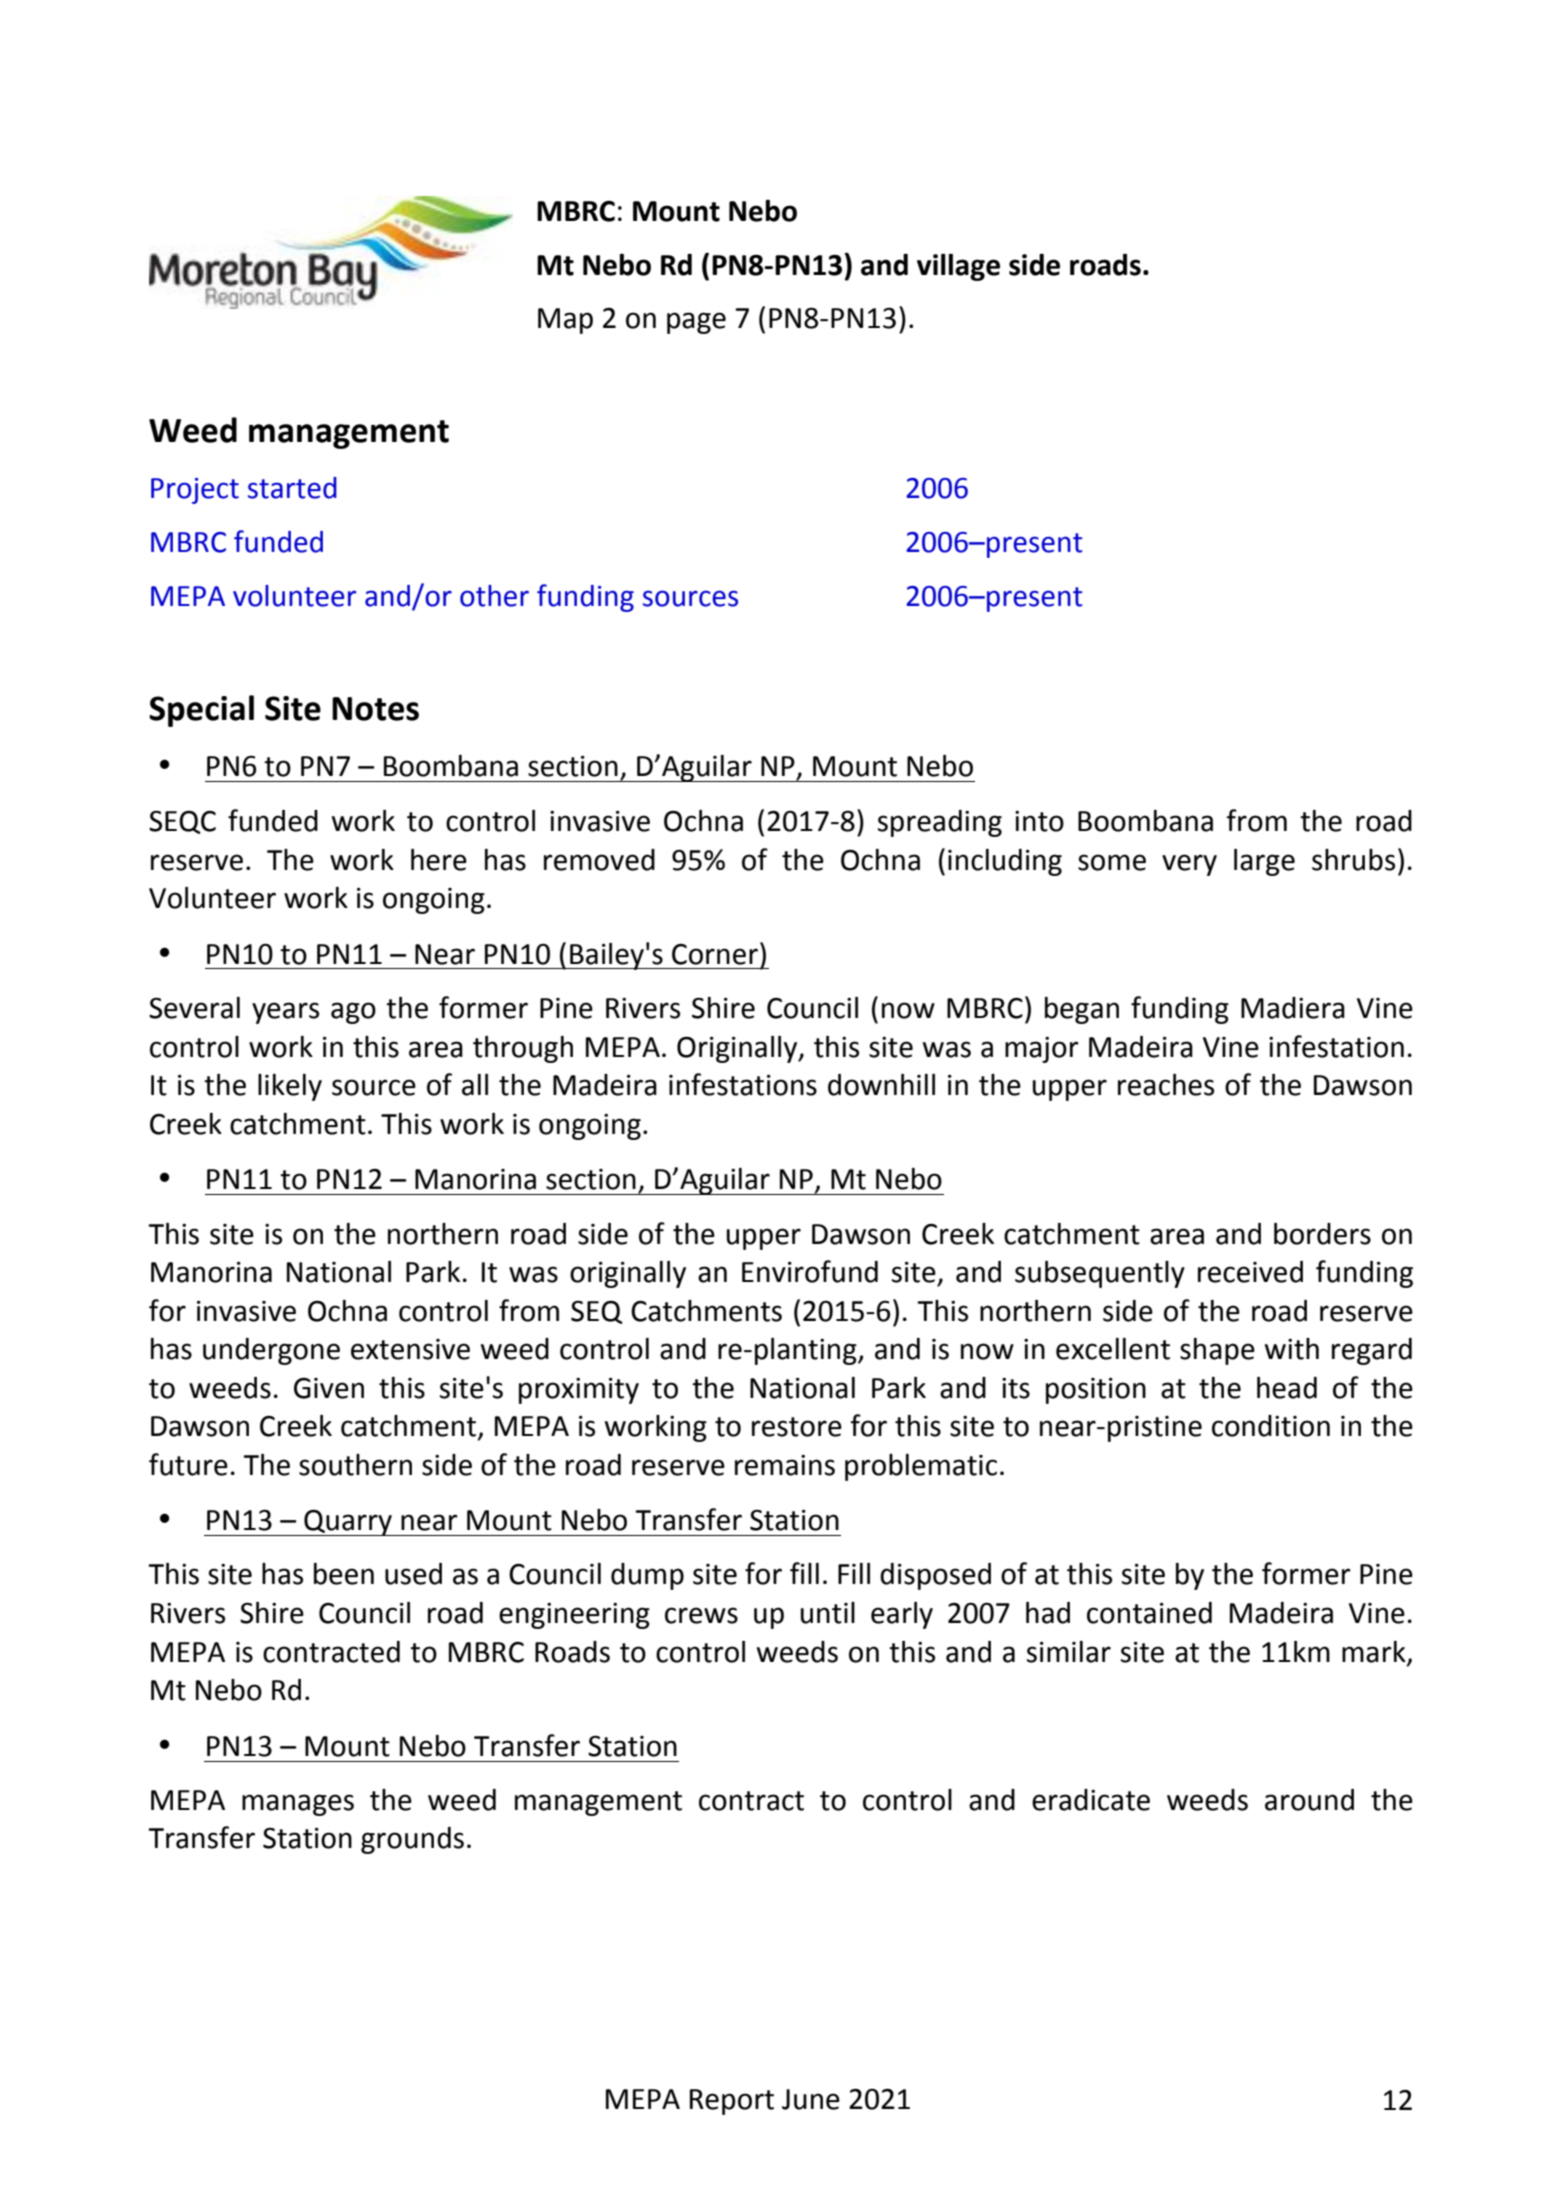 This screenshot has height=2211, width=1563. What do you see at coordinates (412, 1840) in the screenshot?
I see `grounds` at bounding box center [412, 1840].
